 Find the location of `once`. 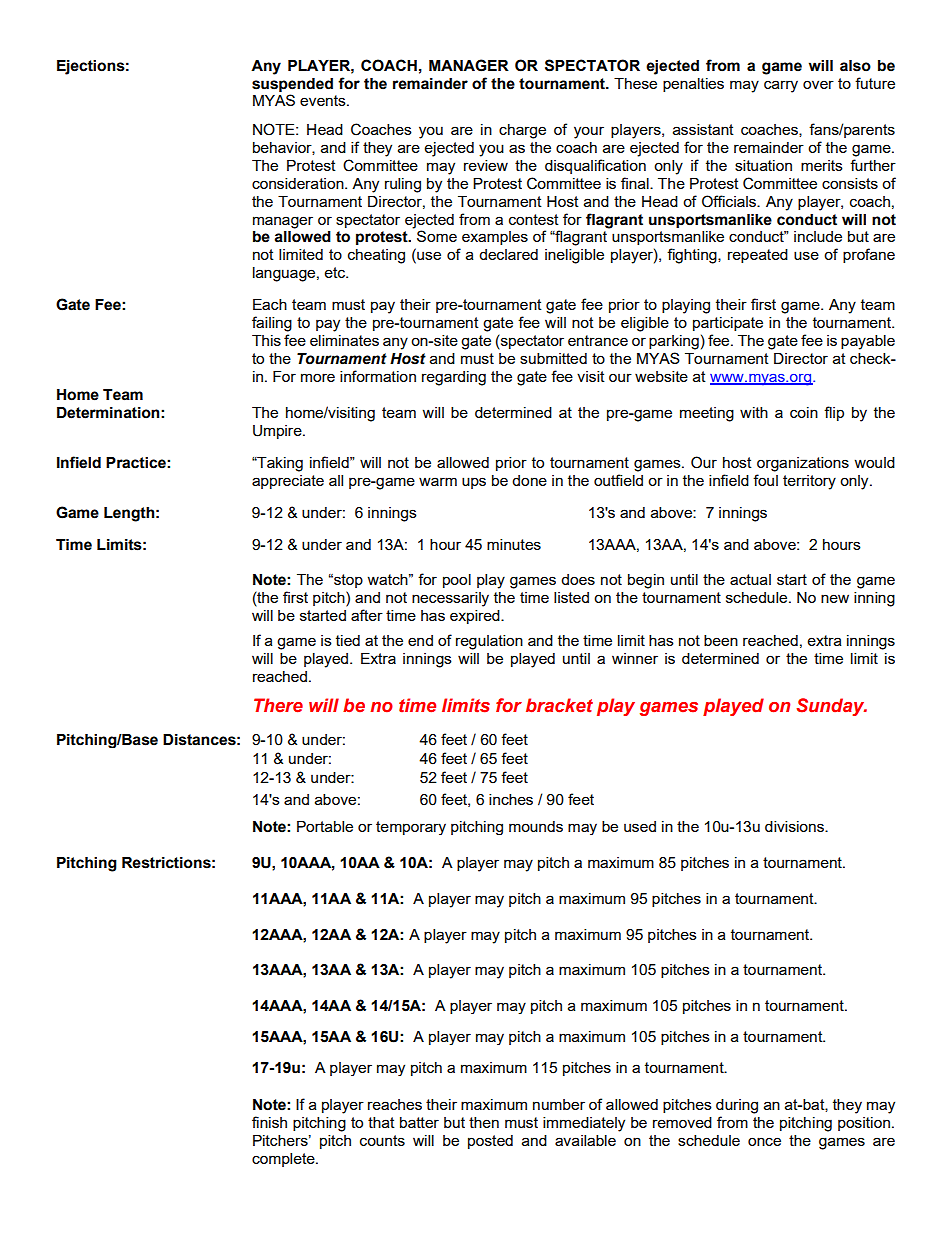

once is located at coordinates (764, 1141).
